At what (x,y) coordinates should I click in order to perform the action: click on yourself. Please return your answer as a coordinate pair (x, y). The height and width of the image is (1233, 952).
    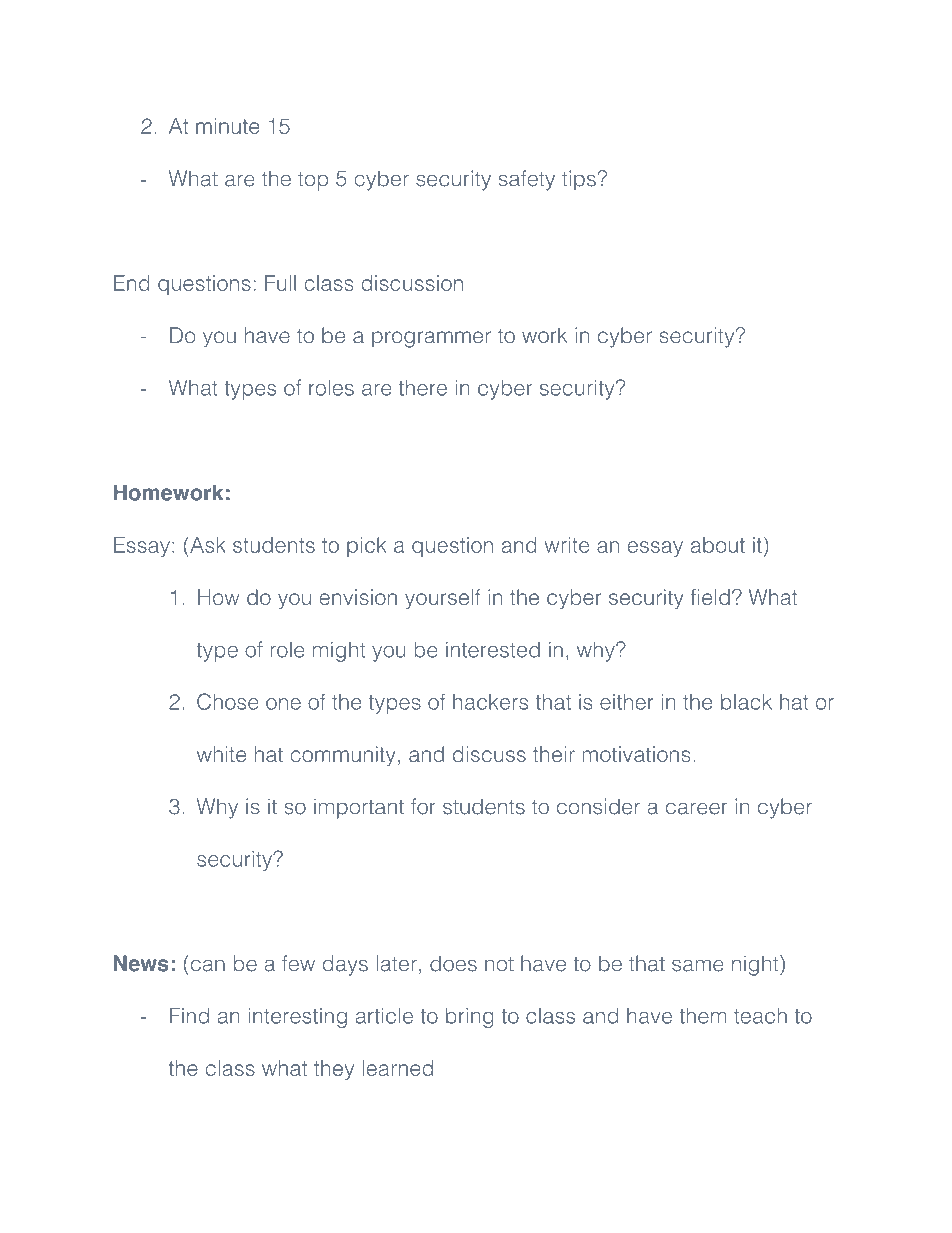
    Looking at the image, I should click on (443, 599).
